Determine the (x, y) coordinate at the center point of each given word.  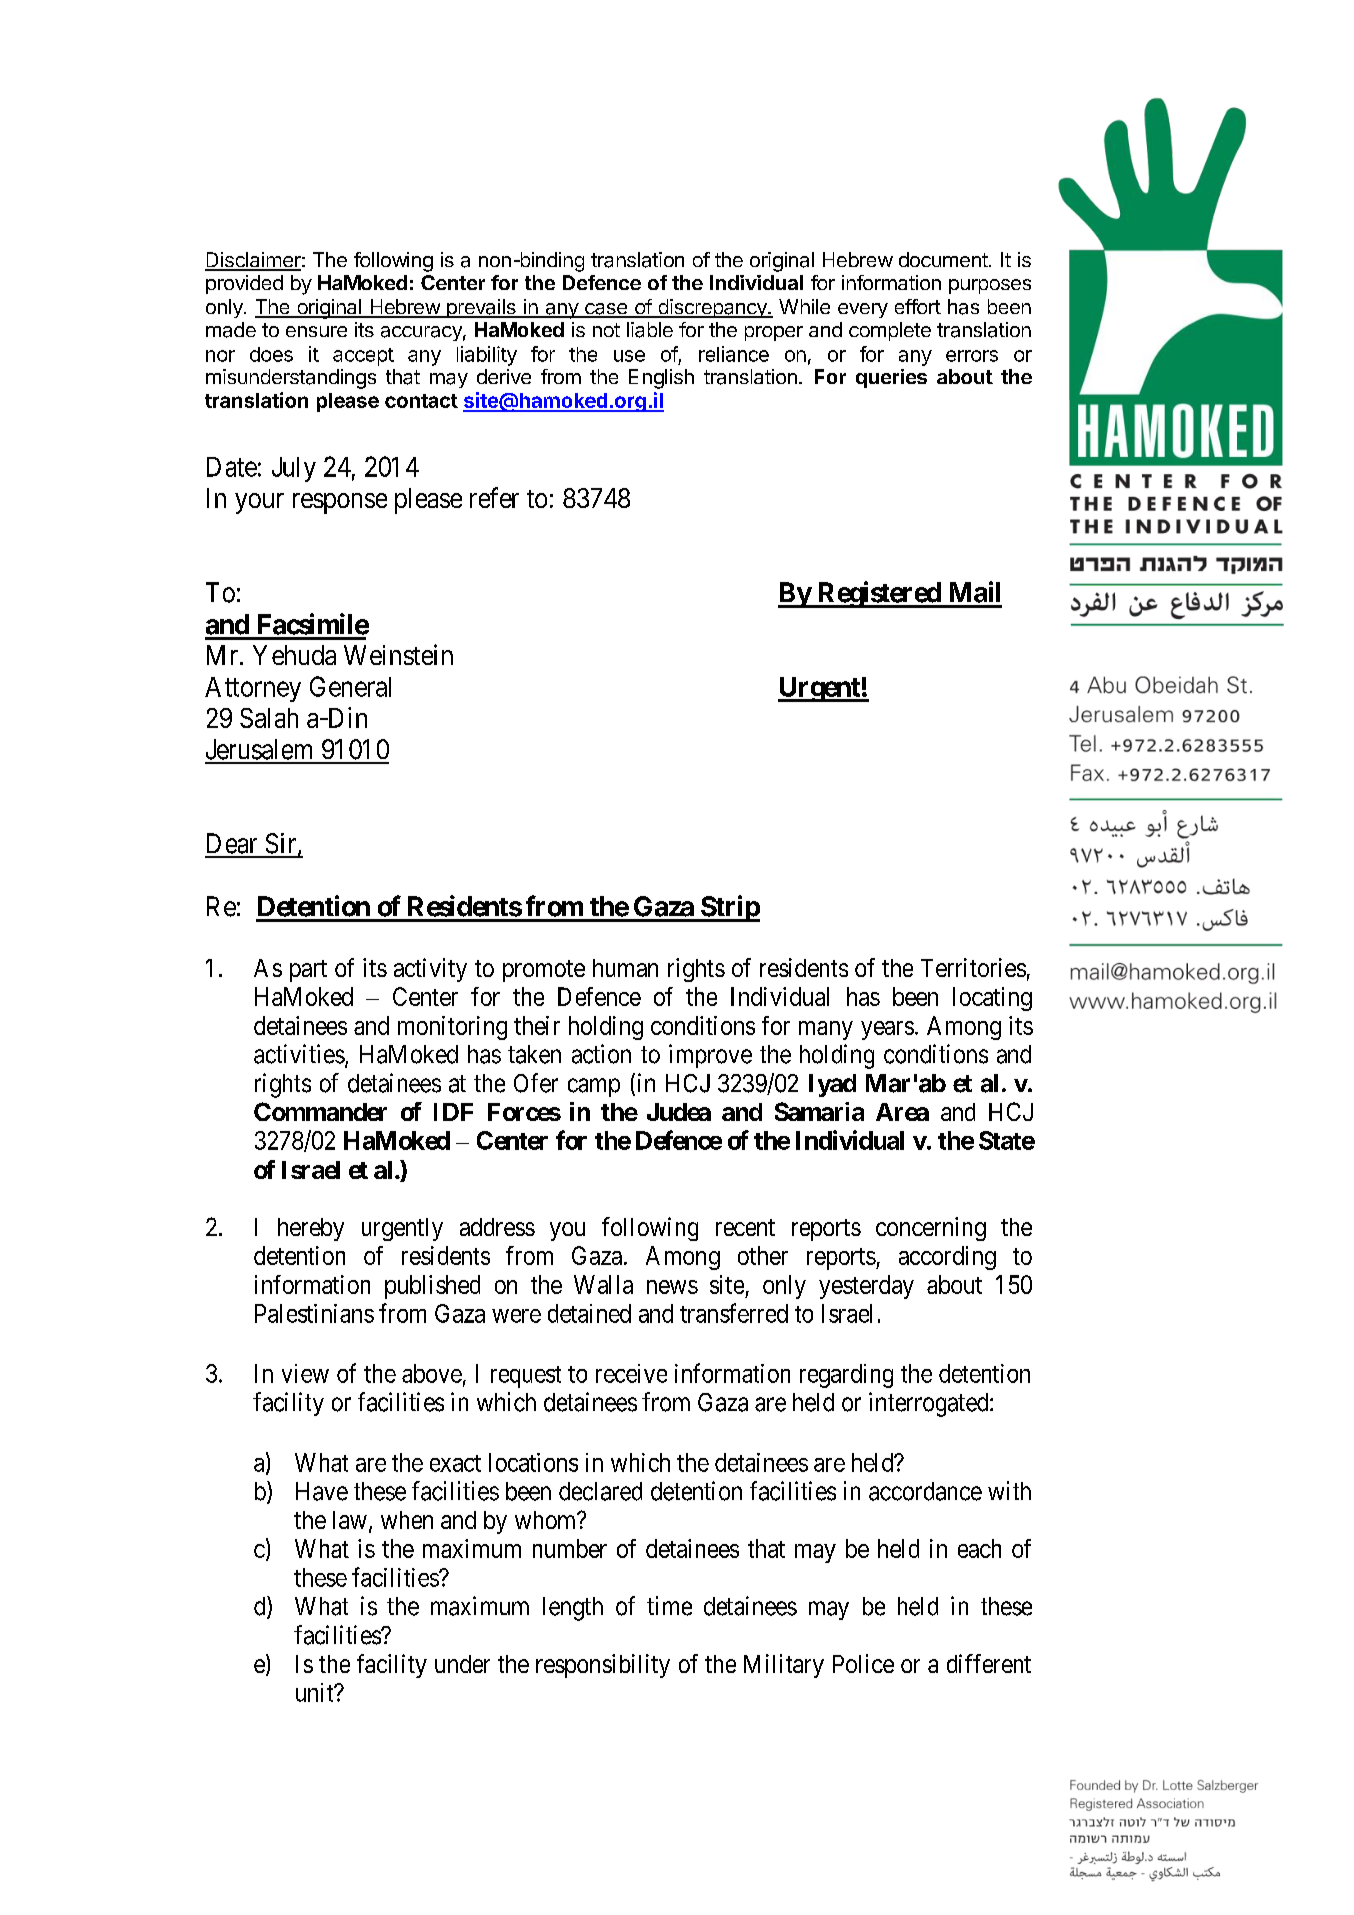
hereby (311, 1229)
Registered (878, 594)
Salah (269, 718)
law (350, 1520)
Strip (729, 908)
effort (918, 306)
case (606, 310)
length (573, 1609)
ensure (316, 331)
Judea (679, 1112)
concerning (931, 1229)
